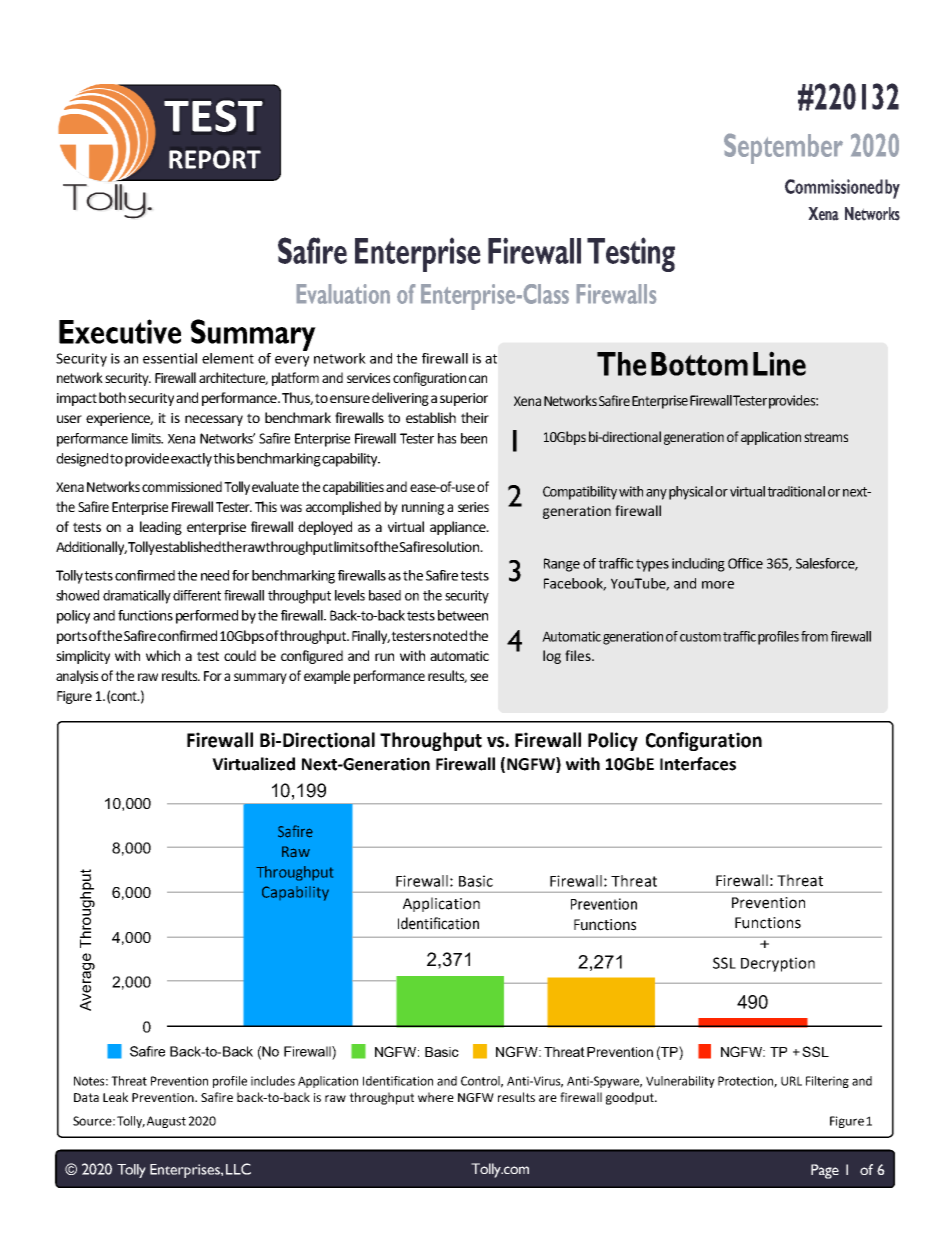  Describe the element at coordinates (552, 657) in the screenshot. I see `log` at that location.
